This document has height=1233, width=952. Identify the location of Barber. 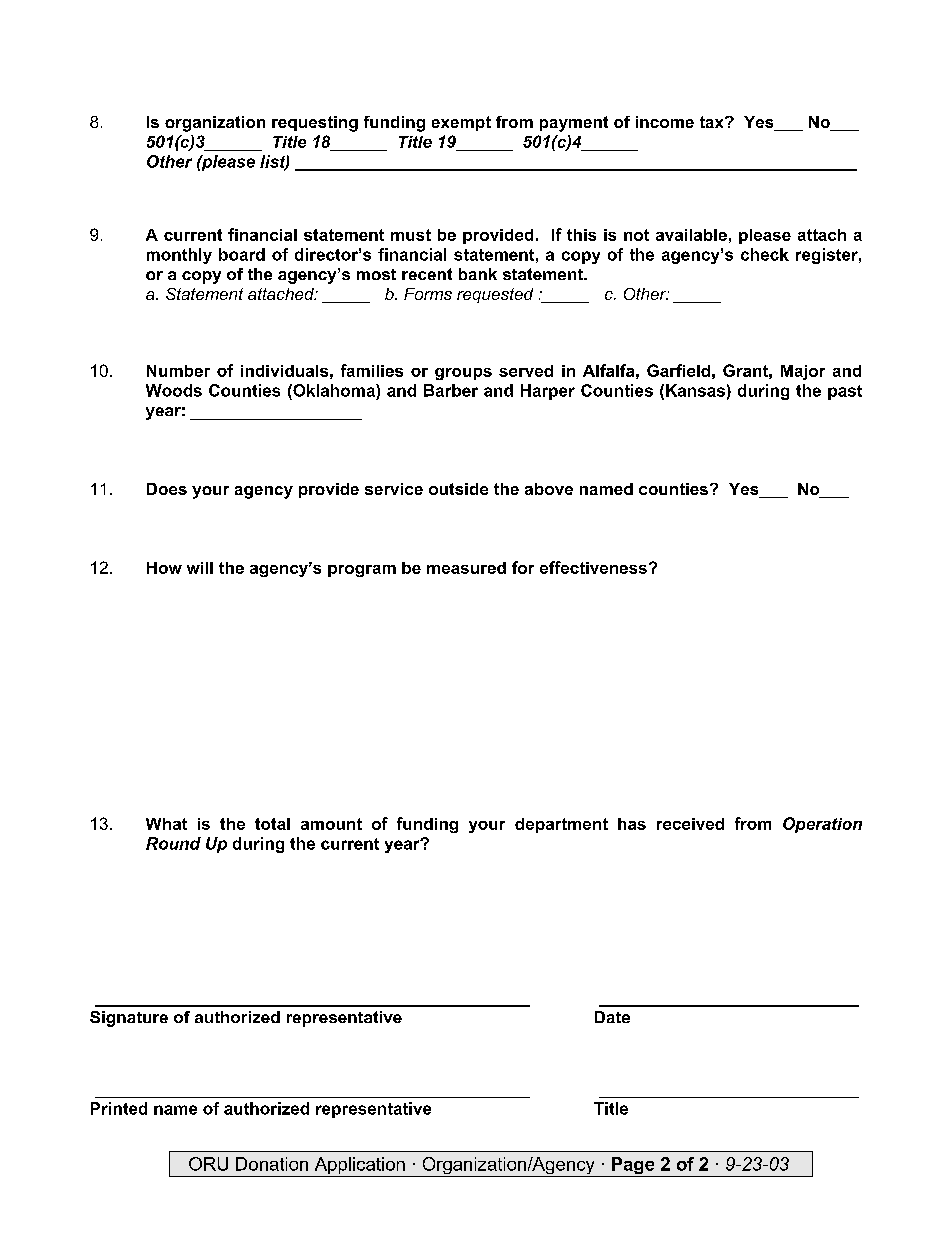
(451, 390).
